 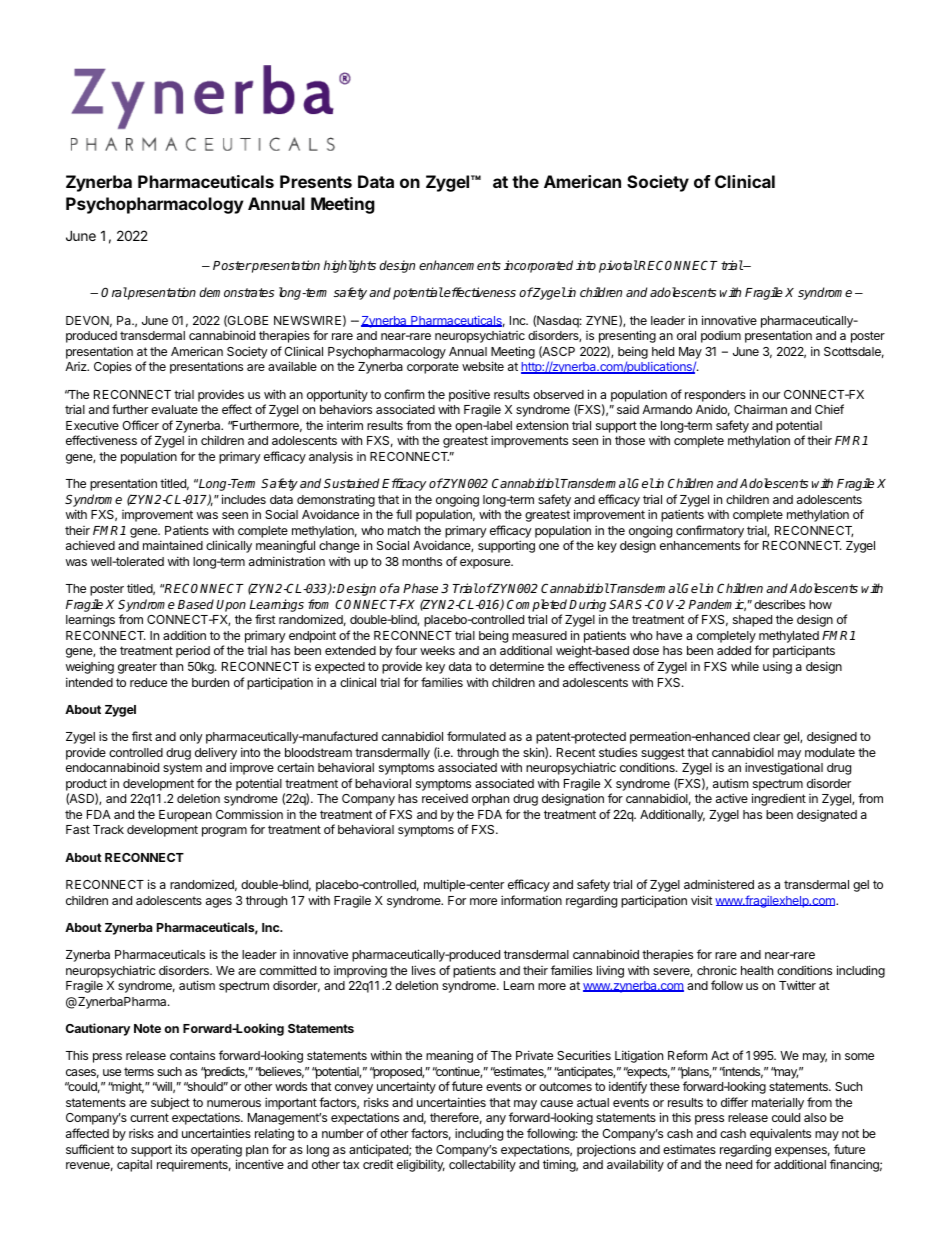 What do you see at coordinates (350, 266) in the screenshot?
I see `highlights` at bounding box center [350, 266].
